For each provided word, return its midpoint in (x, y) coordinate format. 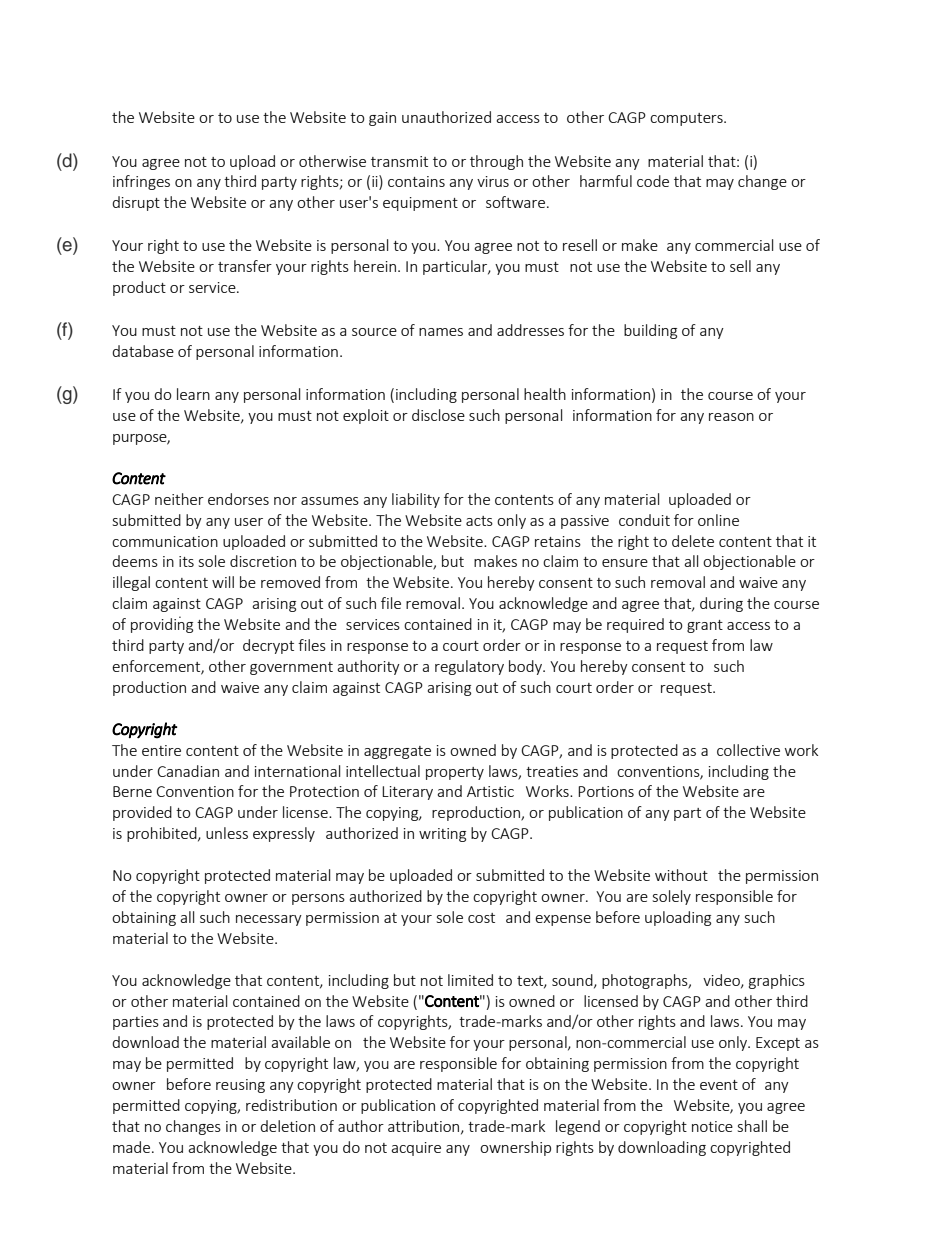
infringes (141, 182)
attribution (425, 1127)
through (496, 162)
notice (712, 1126)
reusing (240, 1086)
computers (687, 119)
